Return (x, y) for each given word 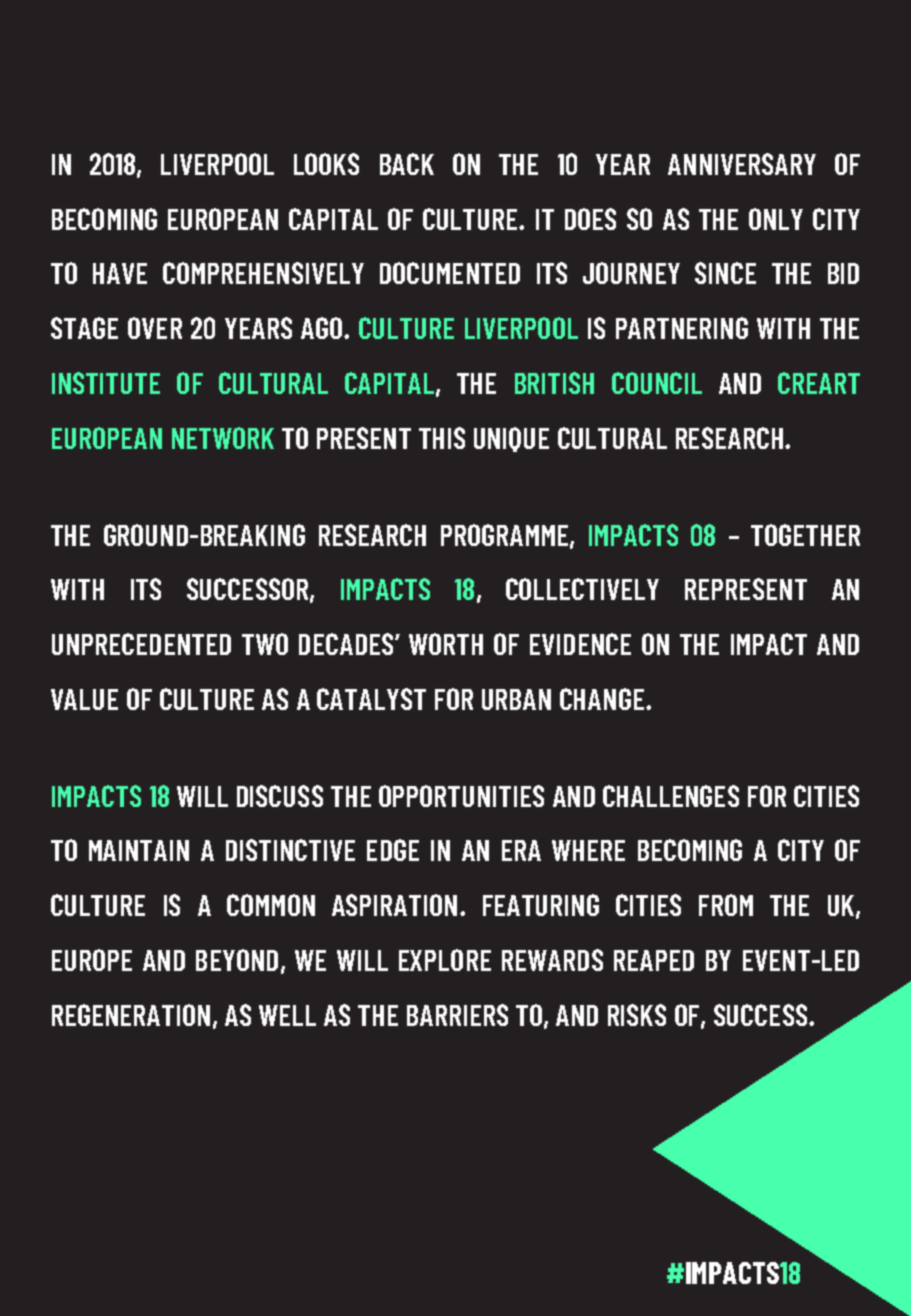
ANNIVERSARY (742, 164)
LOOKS (326, 164)
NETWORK (223, 438)
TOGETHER (805, 535)
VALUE (84, 699)
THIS (442, 438)
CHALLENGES (671, 796)
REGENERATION (131, 1015)
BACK (407, 164)
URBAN (516, 699)
